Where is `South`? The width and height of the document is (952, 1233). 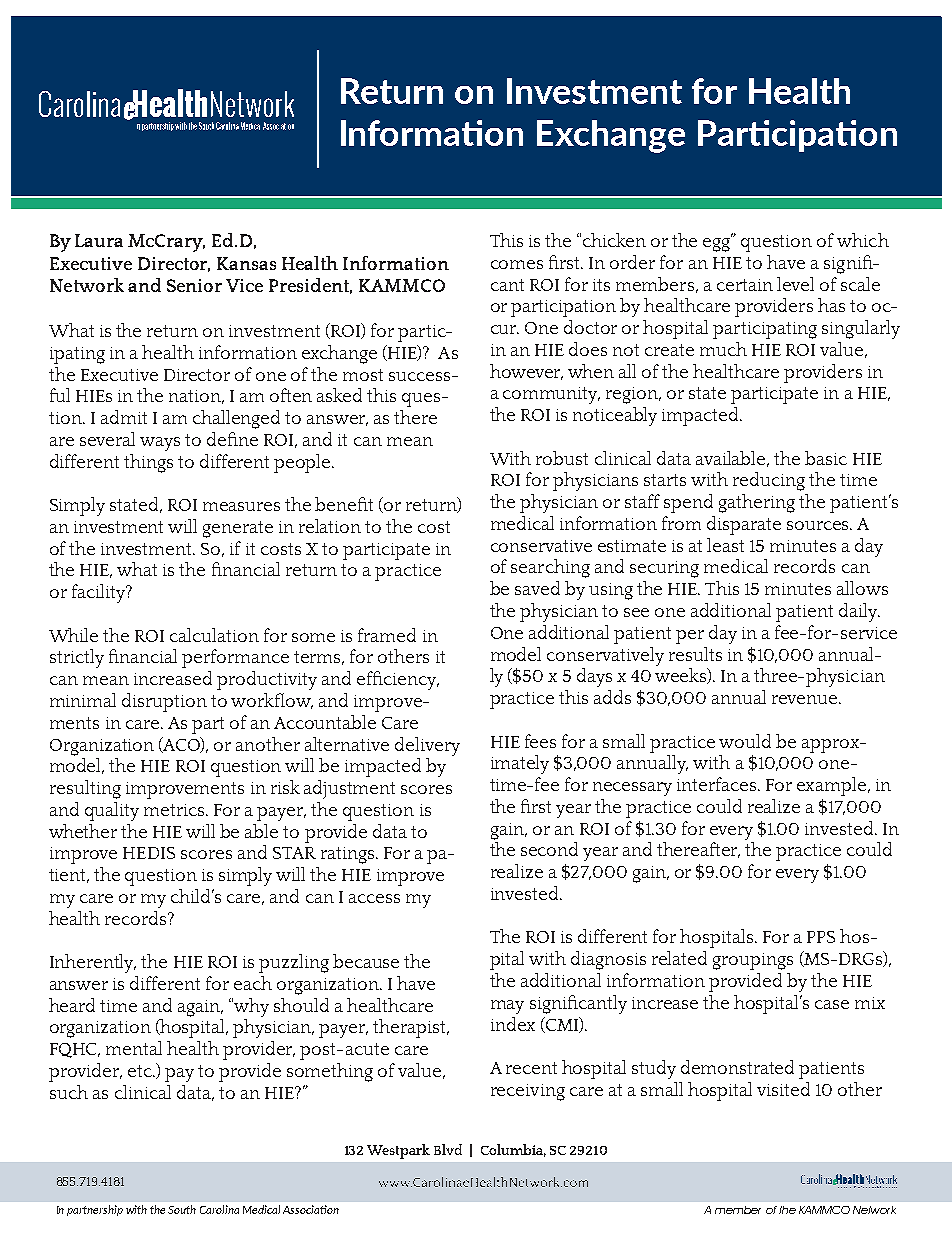 South is located at coordinates (182, 1209).
